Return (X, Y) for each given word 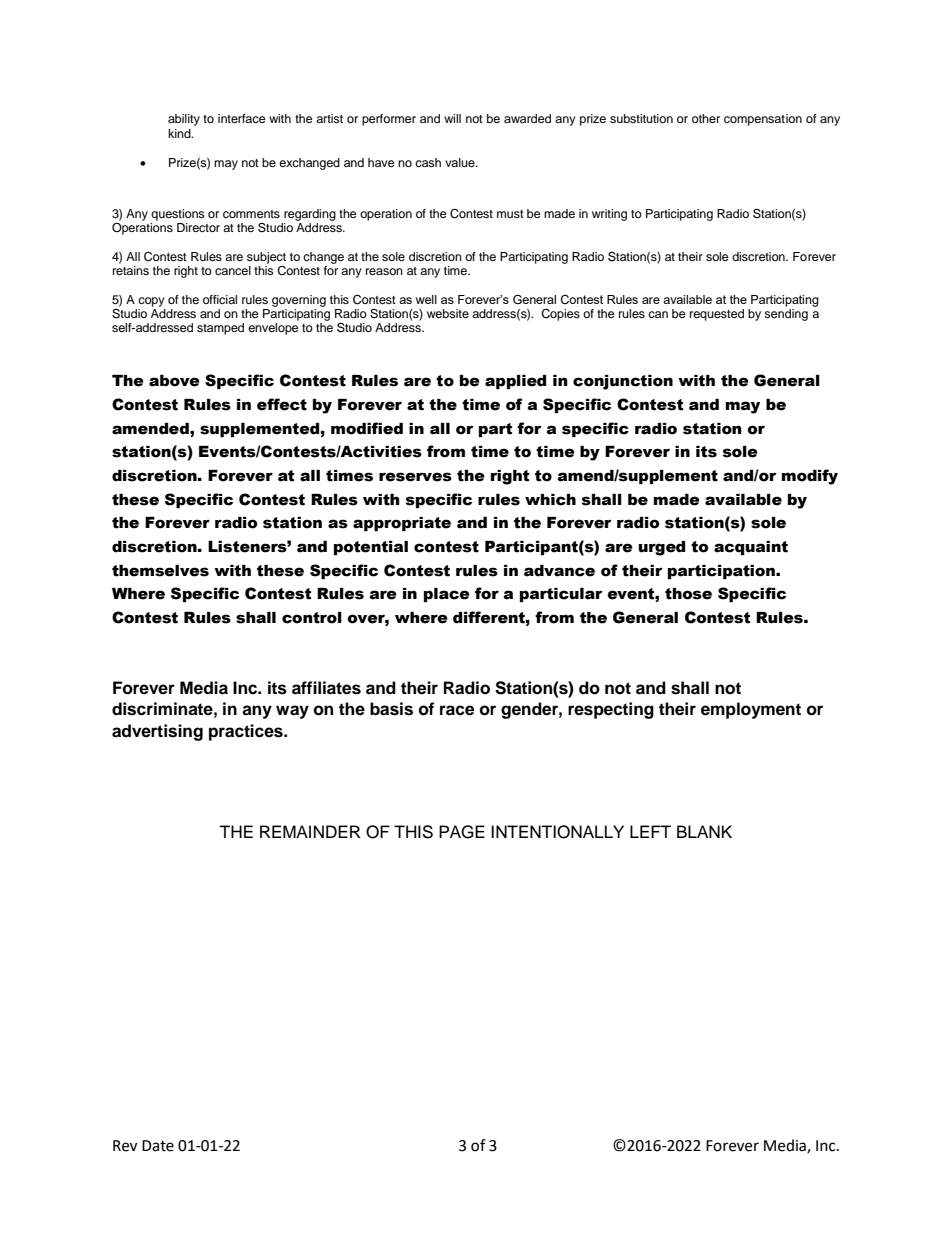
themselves (160, 571)
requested (717, 315)
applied (515, 382)
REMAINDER (310, 831)
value (461, 162)
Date (158, 1146)
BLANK (704, 831)
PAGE (462, 832)
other (706, 118)
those (688, 594)
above (174, 381)
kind (180, 133)
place (447, 595)
